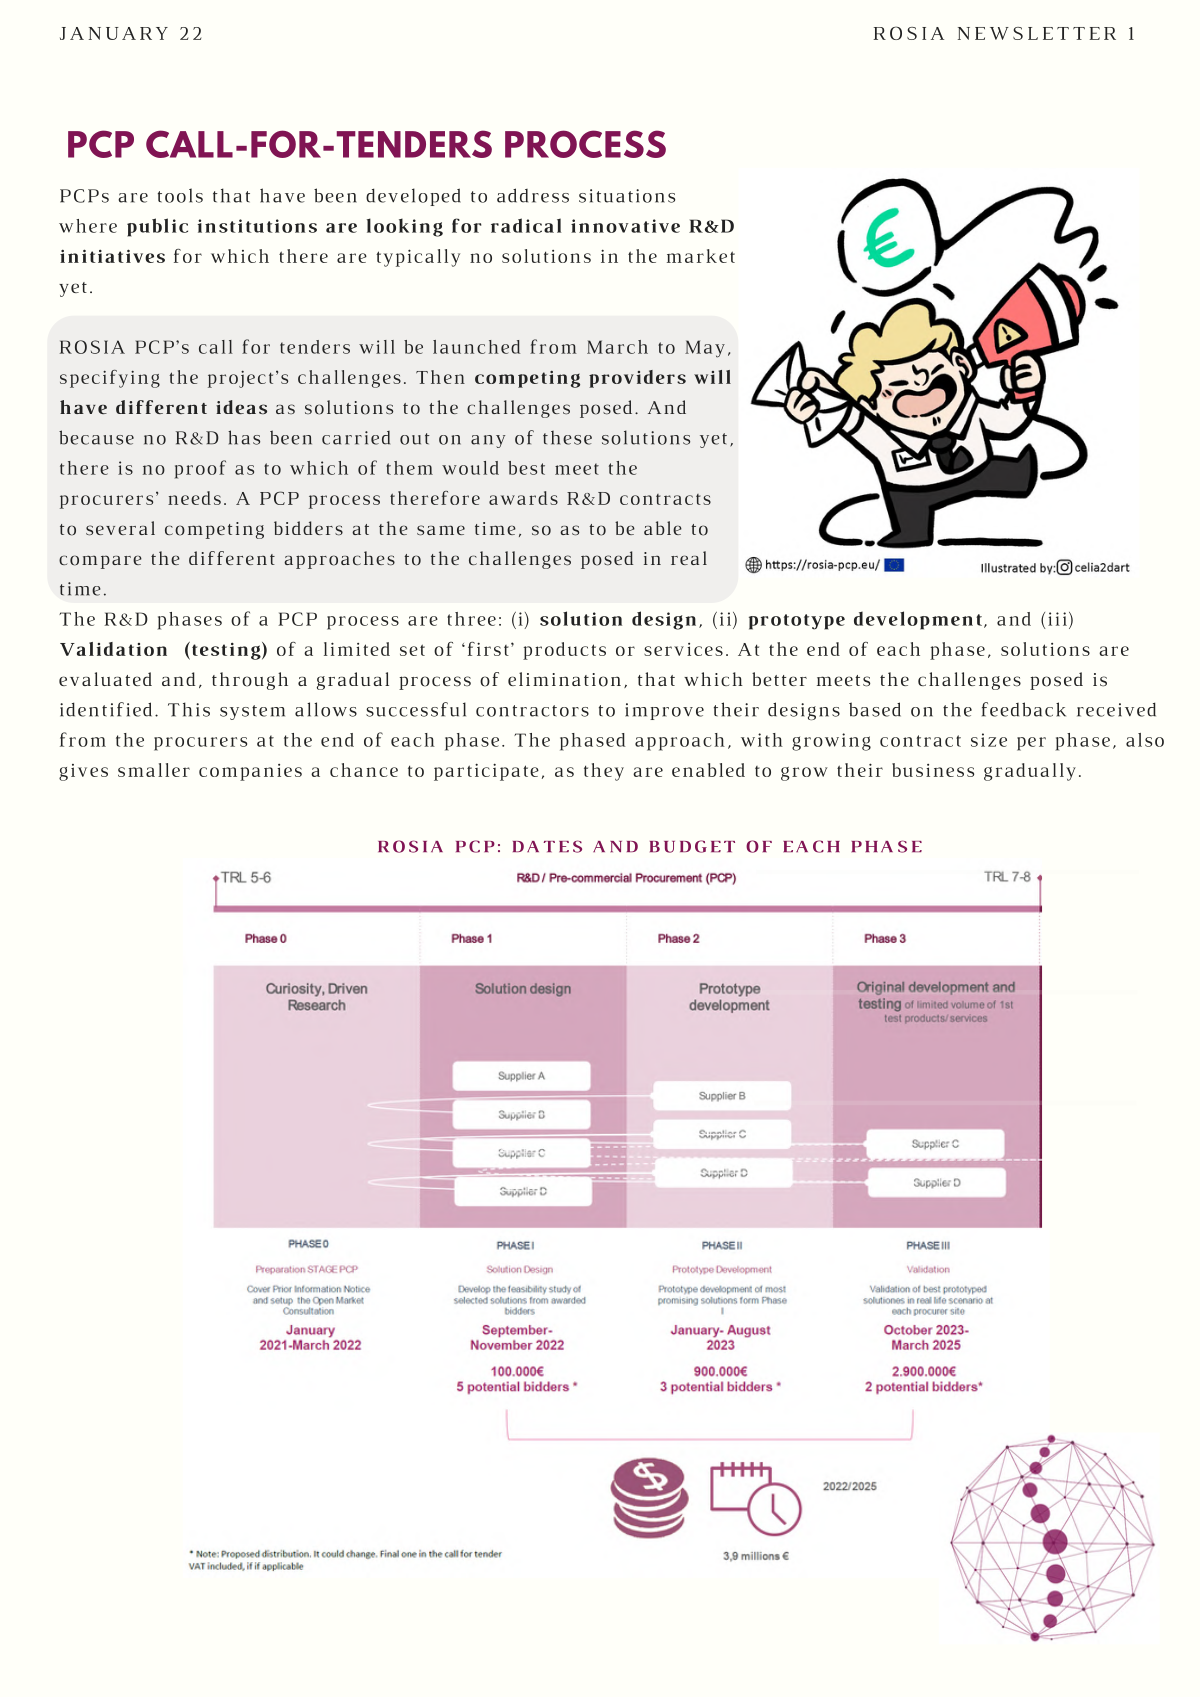 The image size is (1200, 1697). Describe the element at coordinates (523, 498) in the document. I see `awards` at that location.
